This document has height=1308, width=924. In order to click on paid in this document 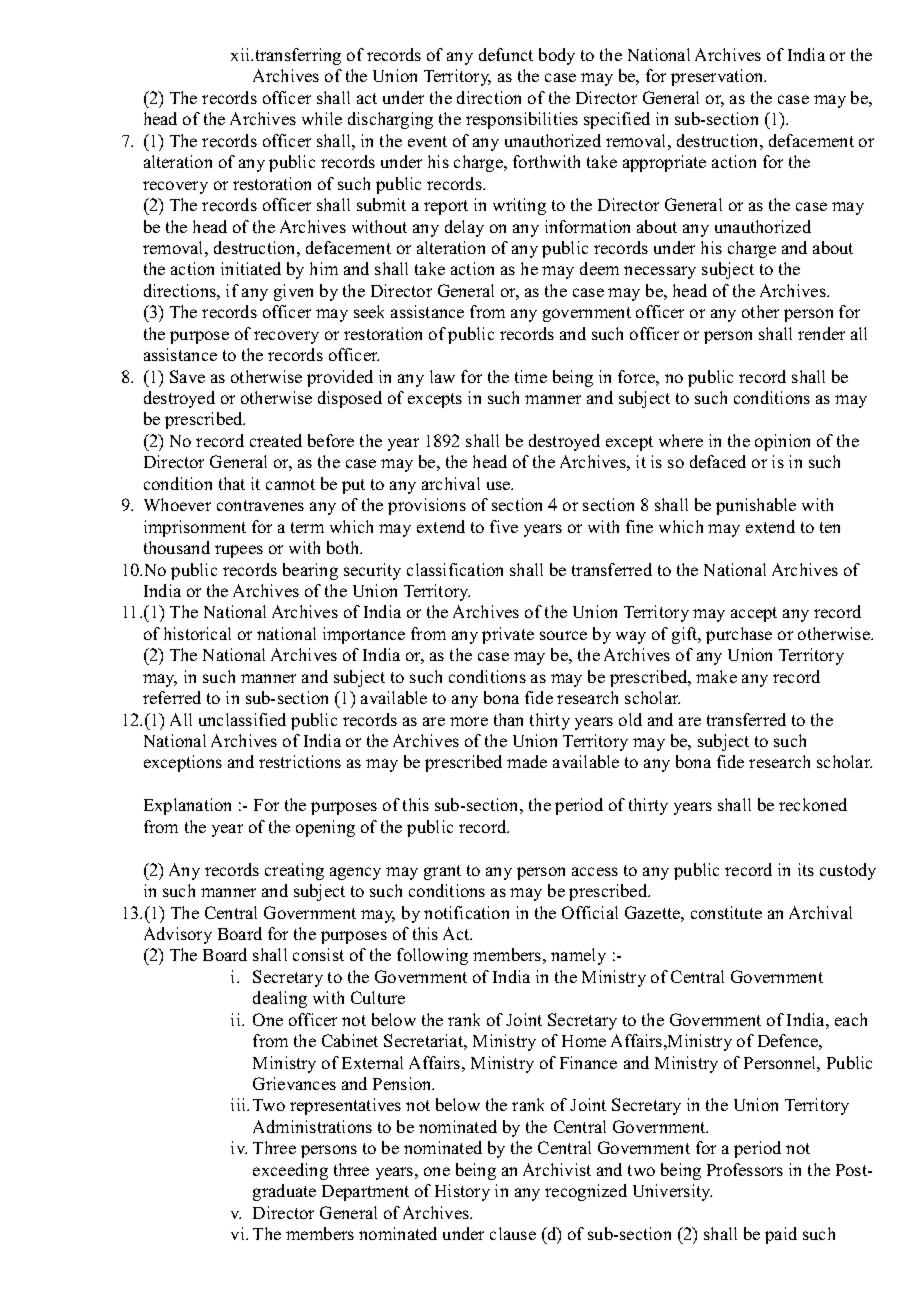, I will do `click(781, 1235)`.
